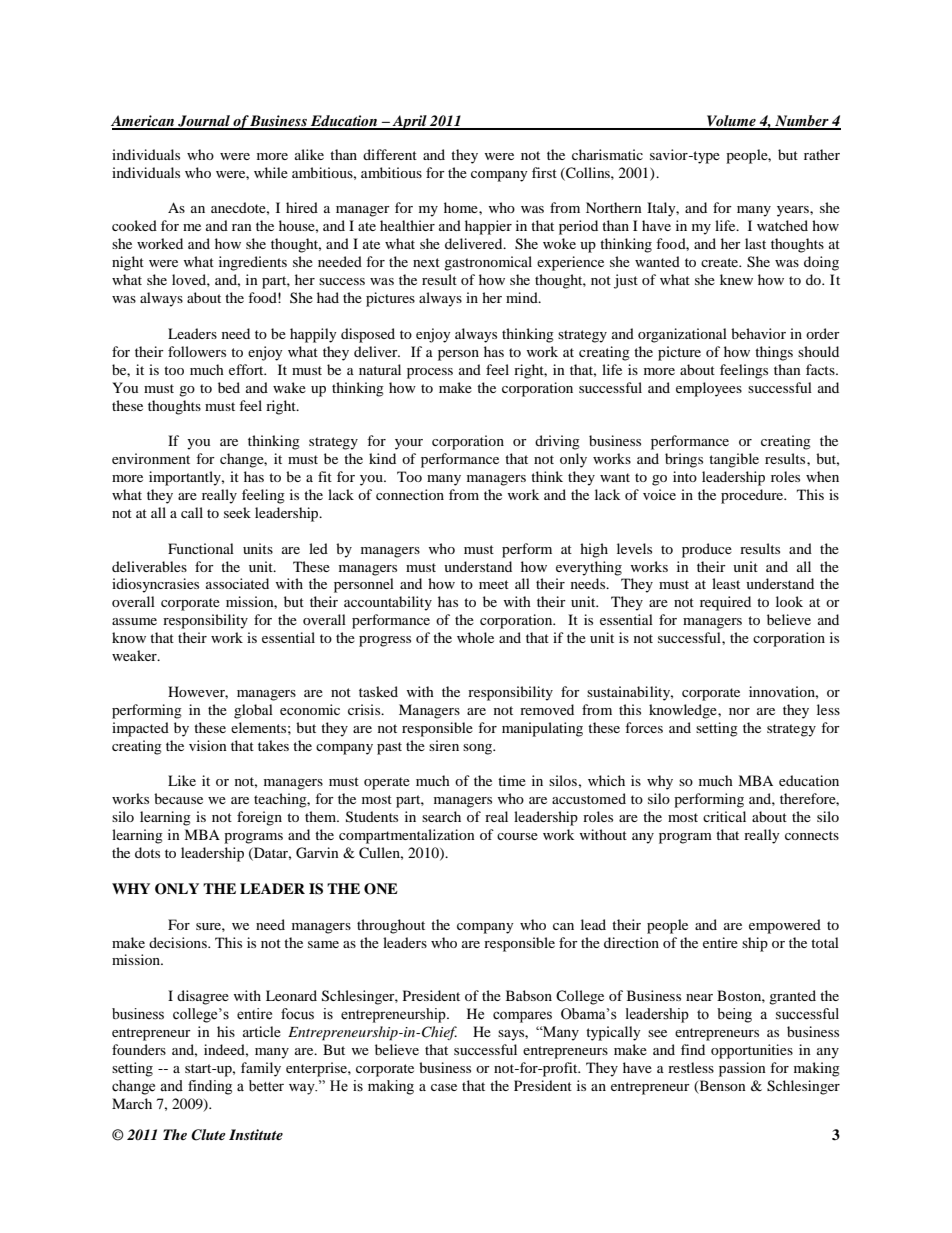 The height and width of the image is (1233, 952). What do you see at coordinates (266, 1086) in the image?
I see `better` at bounding box center [266, 1086].
